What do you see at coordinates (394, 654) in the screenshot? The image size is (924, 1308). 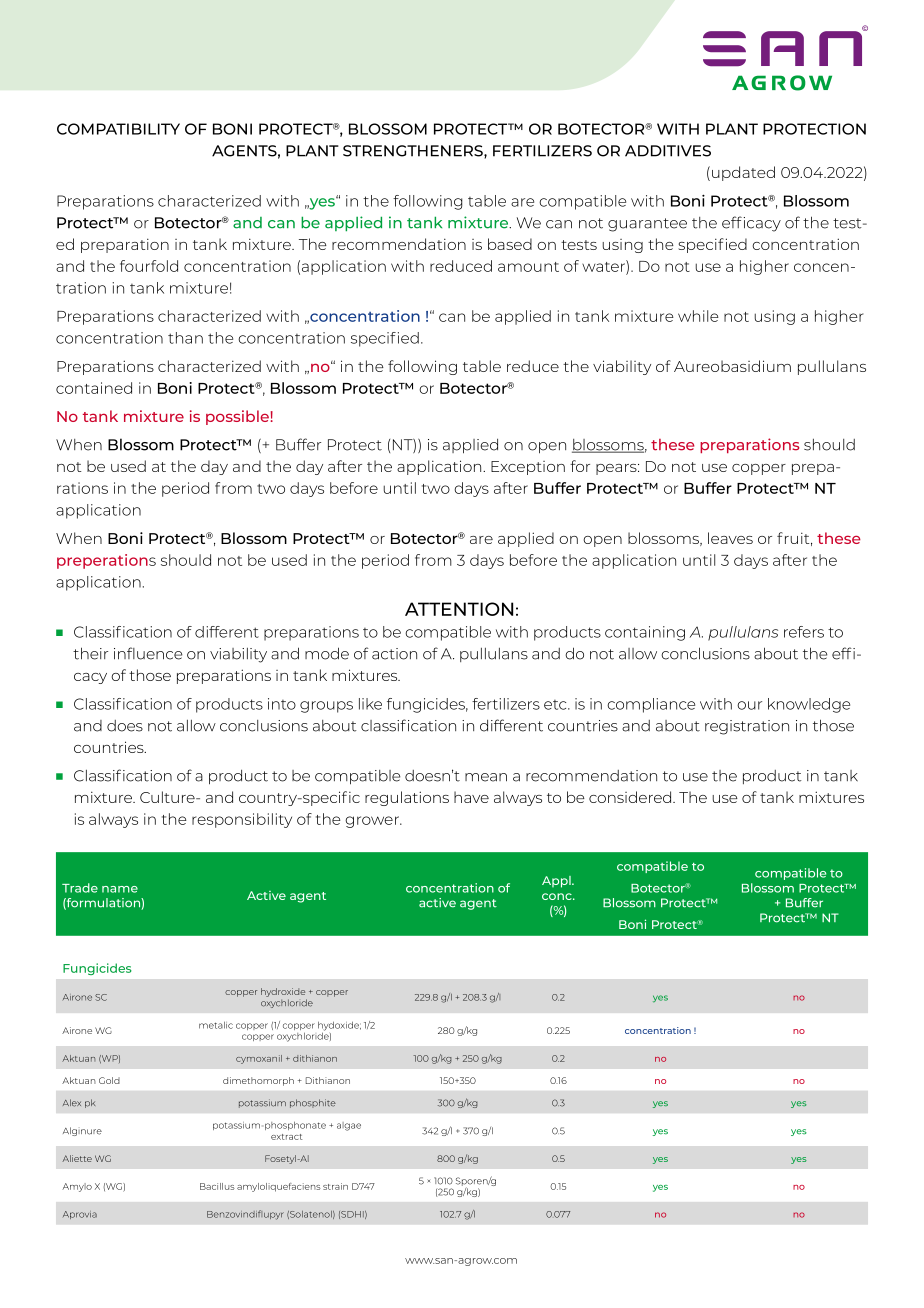 I see `action` at bounding box center [394, 654].
